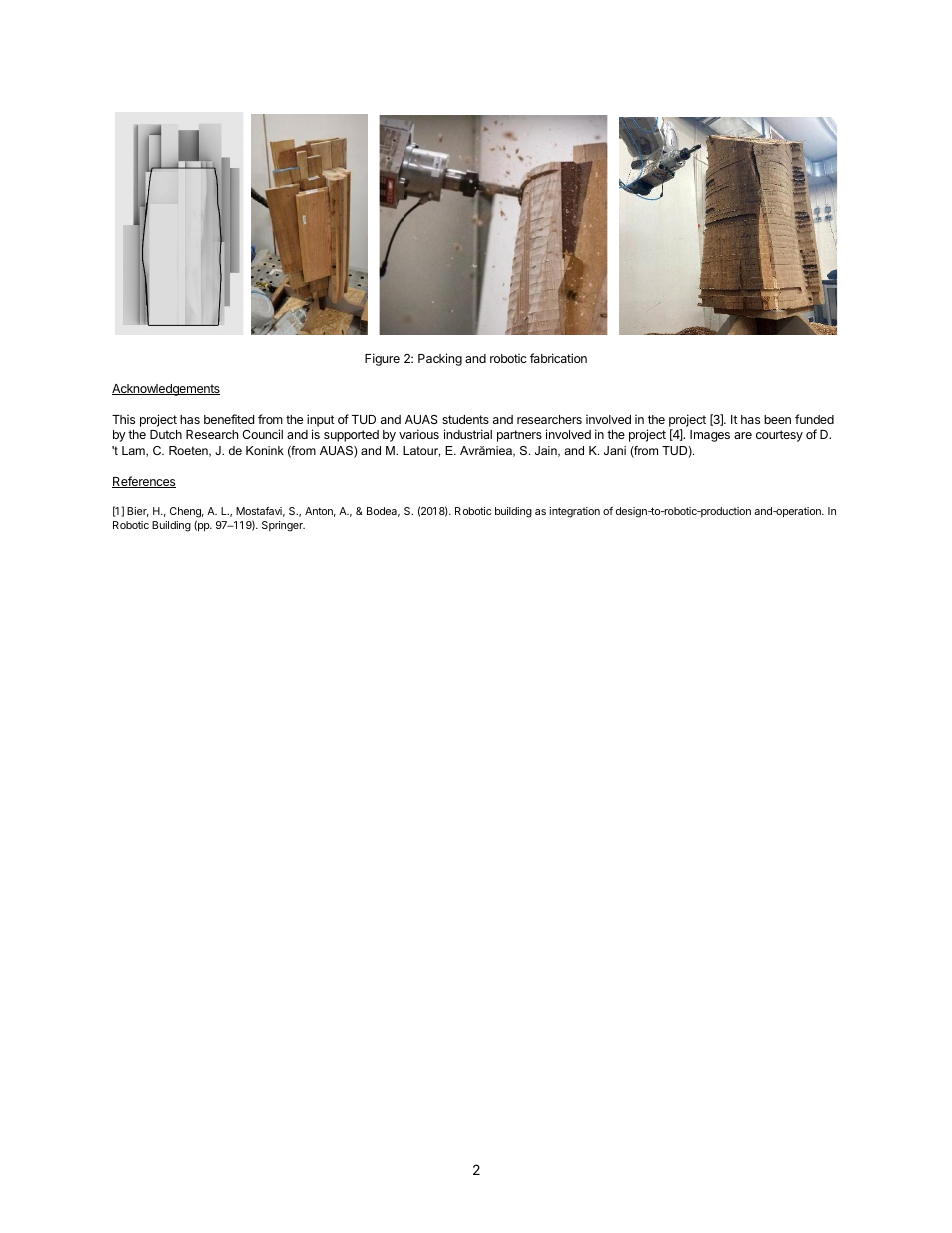 The height and width of the screenshot is (1233, 952). What do you see at coordinates (574, 512) in the screenshot?
I see `integration` at bounding box center [574, 512].
